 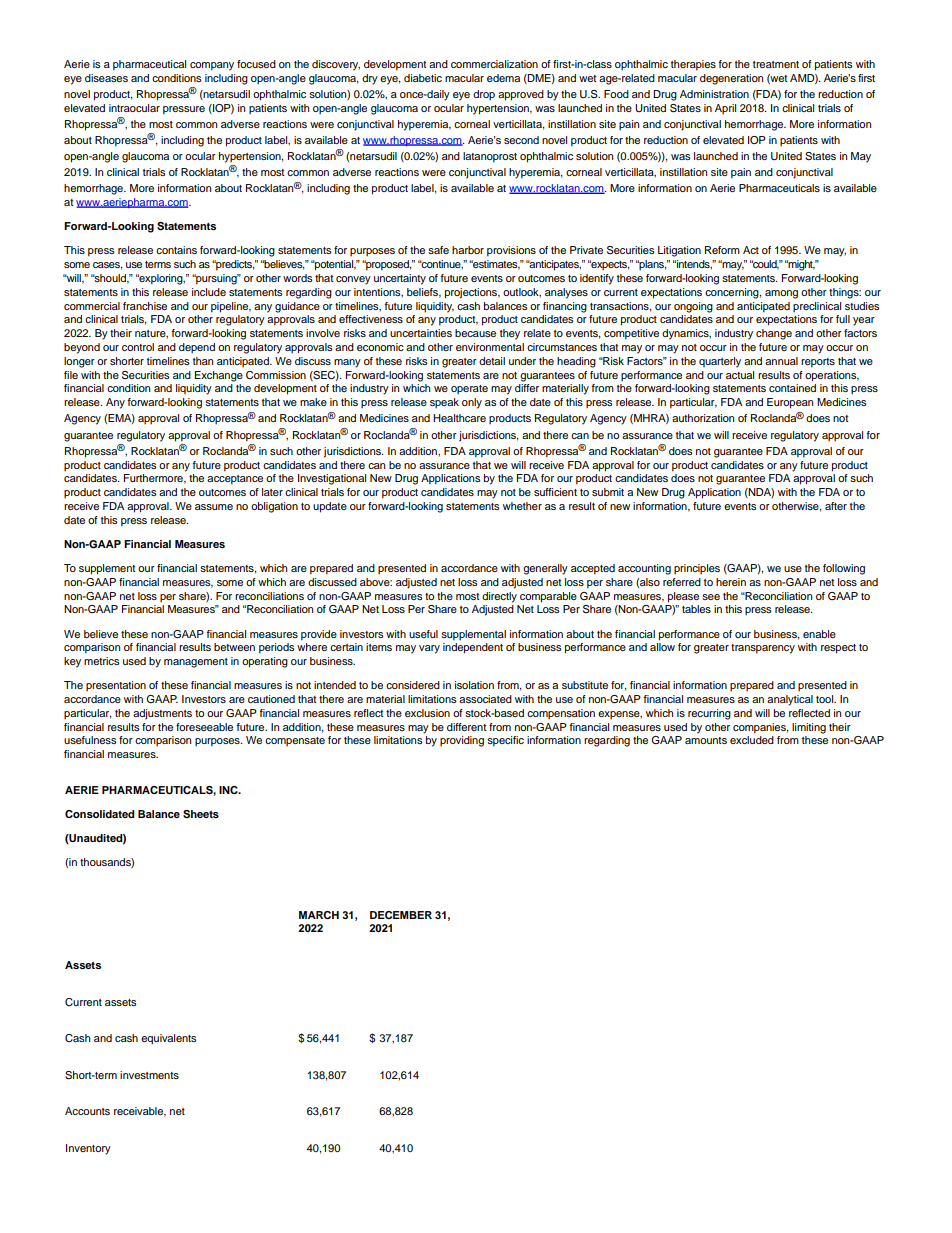 What do you see at coordinates (484, 95) in the screenshot?
I see `drop` at bounding box center [484, 95].
